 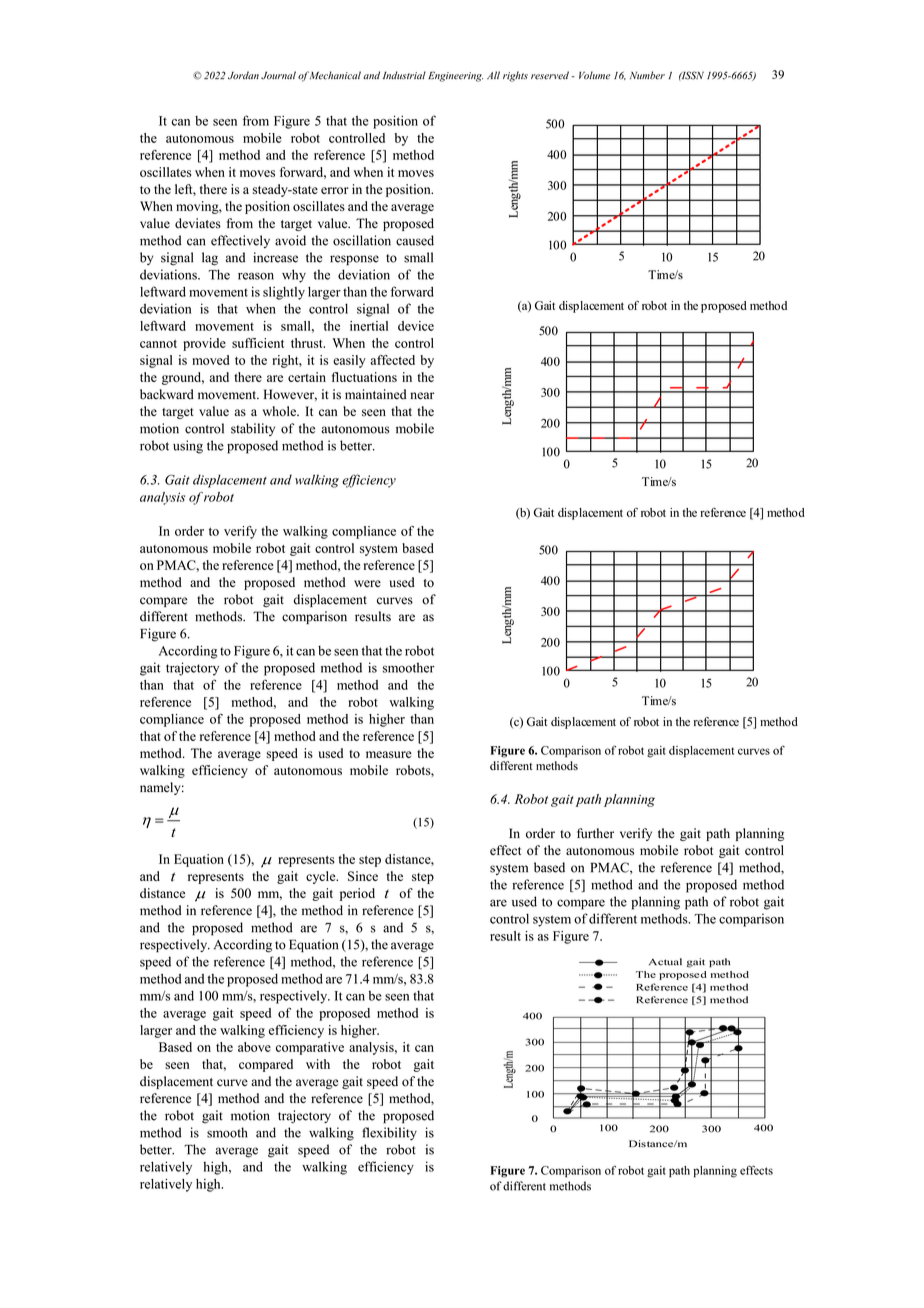 I want to click on flexibility, so click(x=389, y=1134).
